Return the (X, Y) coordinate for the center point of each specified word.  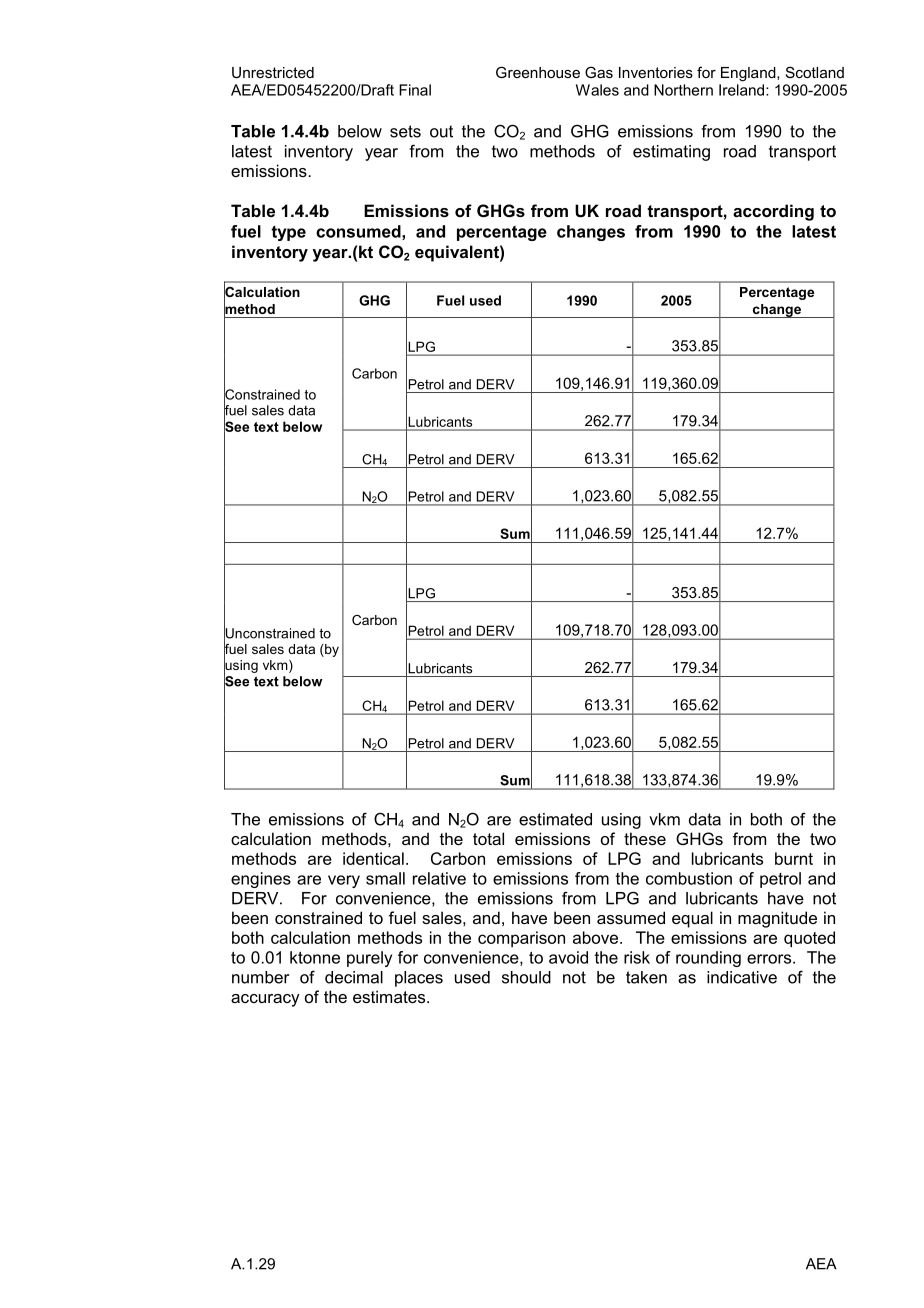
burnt (794, 858)
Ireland (743, 90)
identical (373, 858)
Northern (683, 90)
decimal (354, 977)
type (288, 233)
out (441, 131)
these (645, 838)
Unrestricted (273, 72)
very (344, 881)
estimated (555, 819)
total (488, 838)
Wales (597, 90)
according (773, 212)
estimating (671, 153)
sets (405, 131)
